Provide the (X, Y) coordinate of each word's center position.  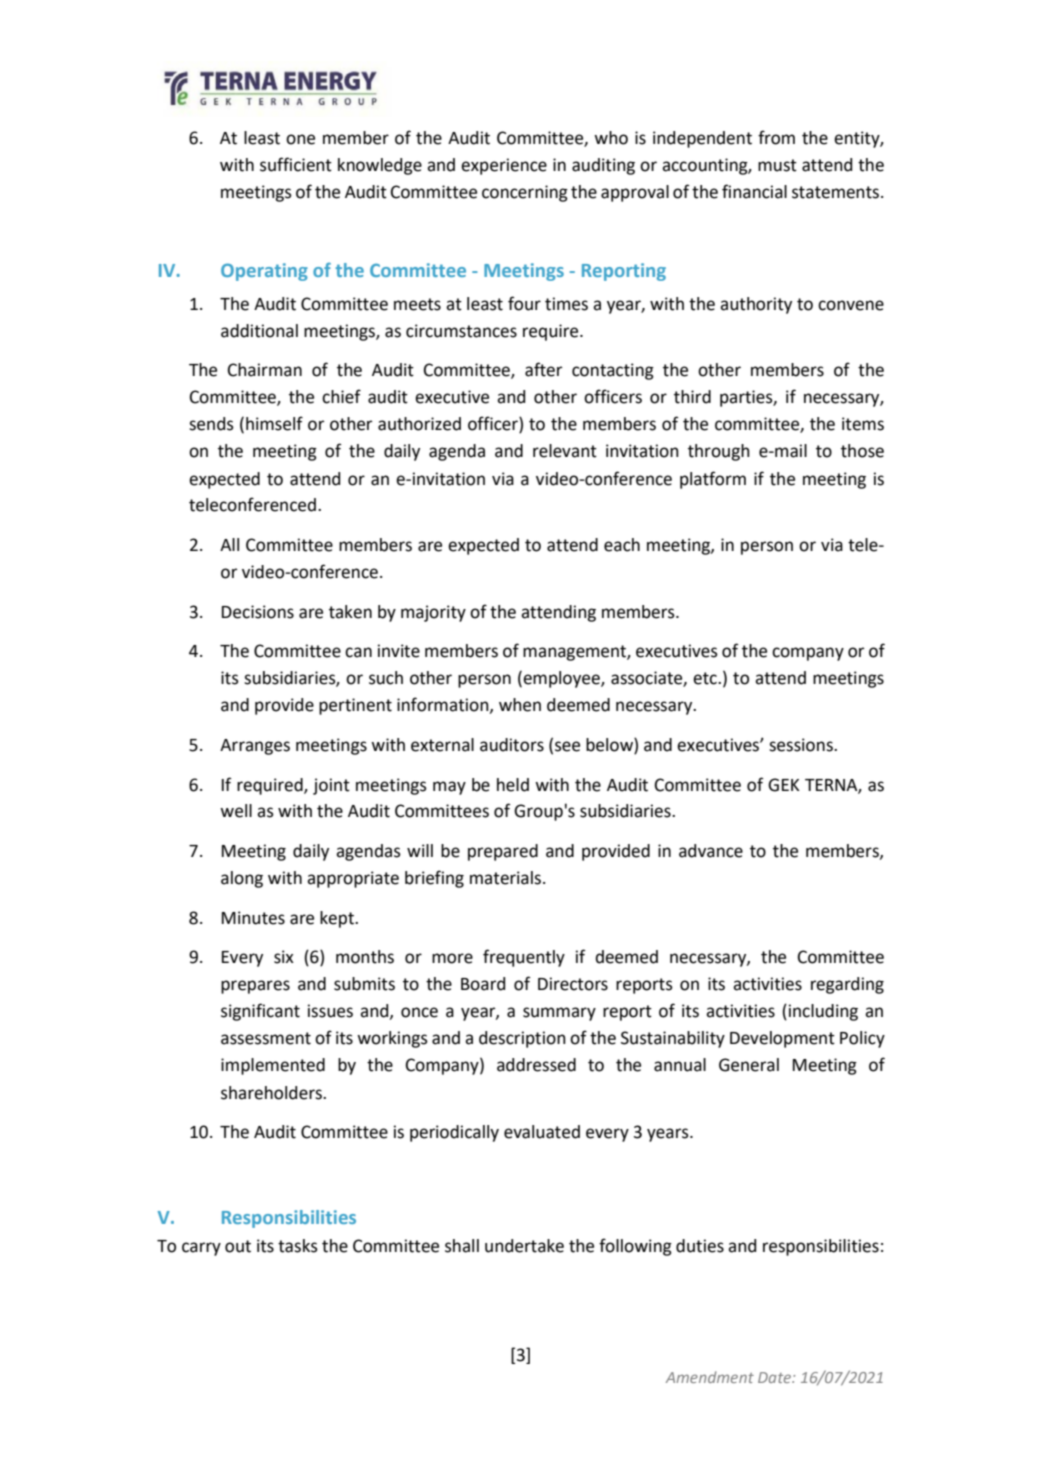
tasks (298, 1246)
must (777, 165)
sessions (802, 745)
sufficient (296, 164)
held (513, 785)
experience (504, 166)
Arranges (255, 747)
